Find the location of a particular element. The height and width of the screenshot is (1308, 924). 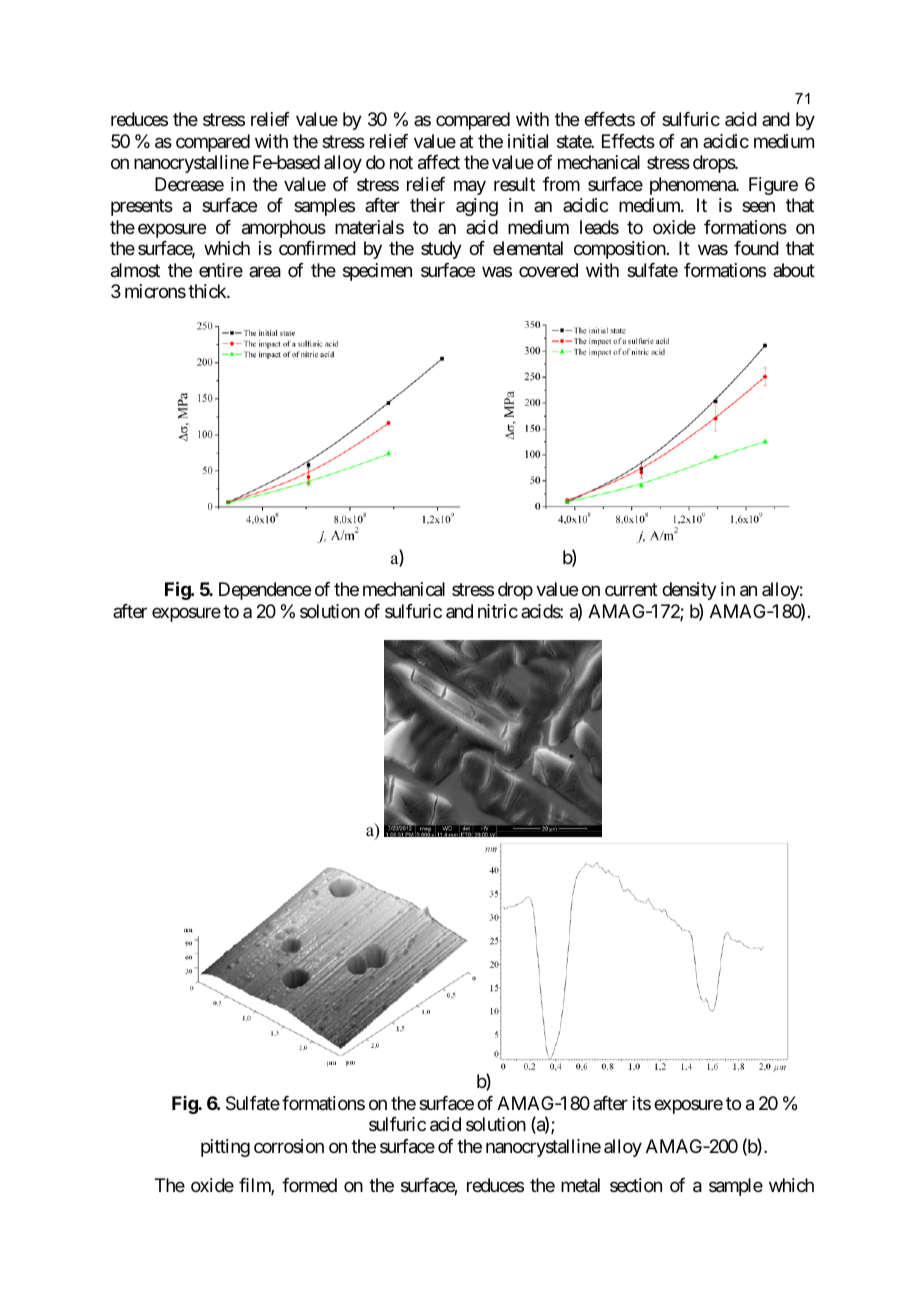

phenomena is located at coordinates (693, 186).
